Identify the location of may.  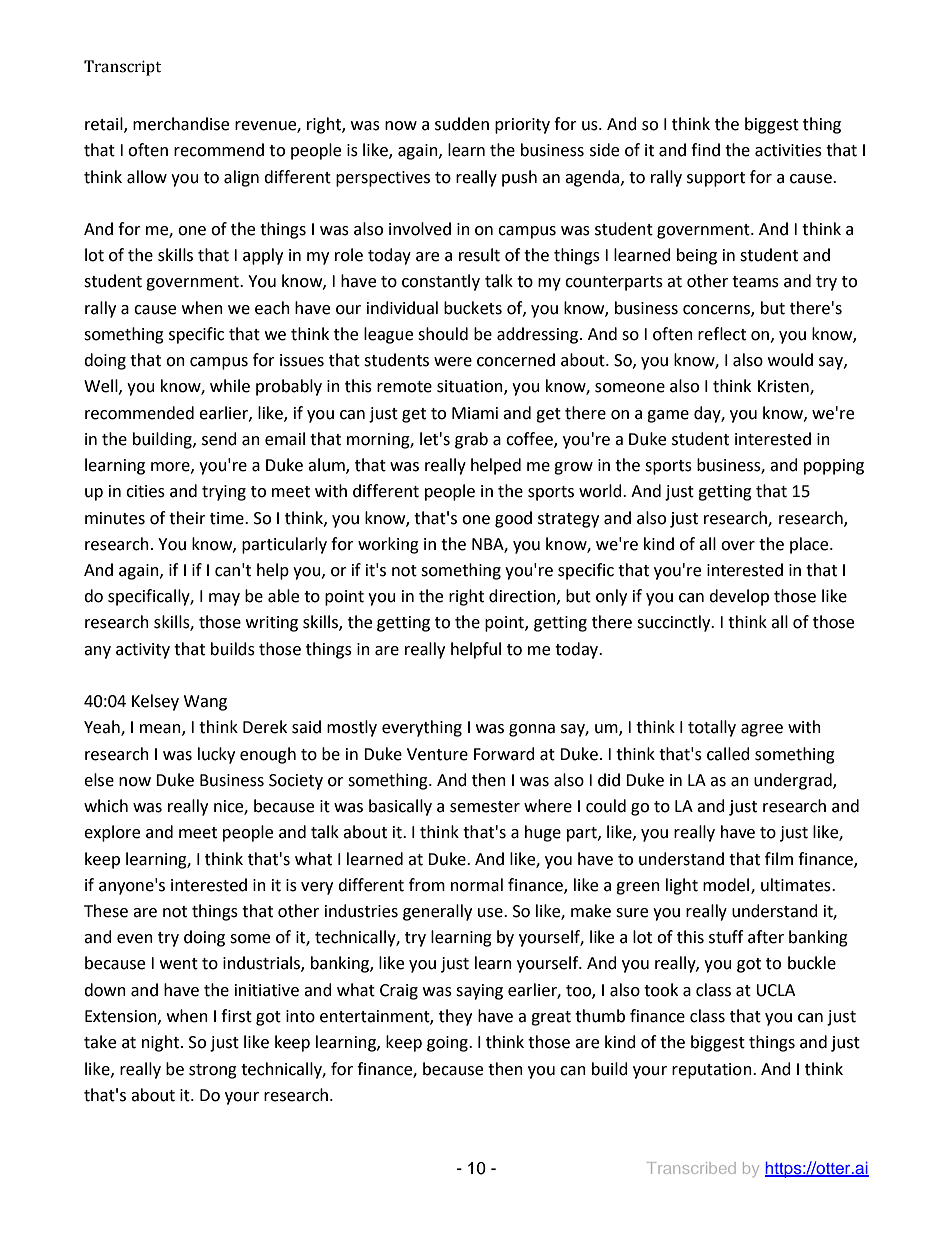
(224, 599).
